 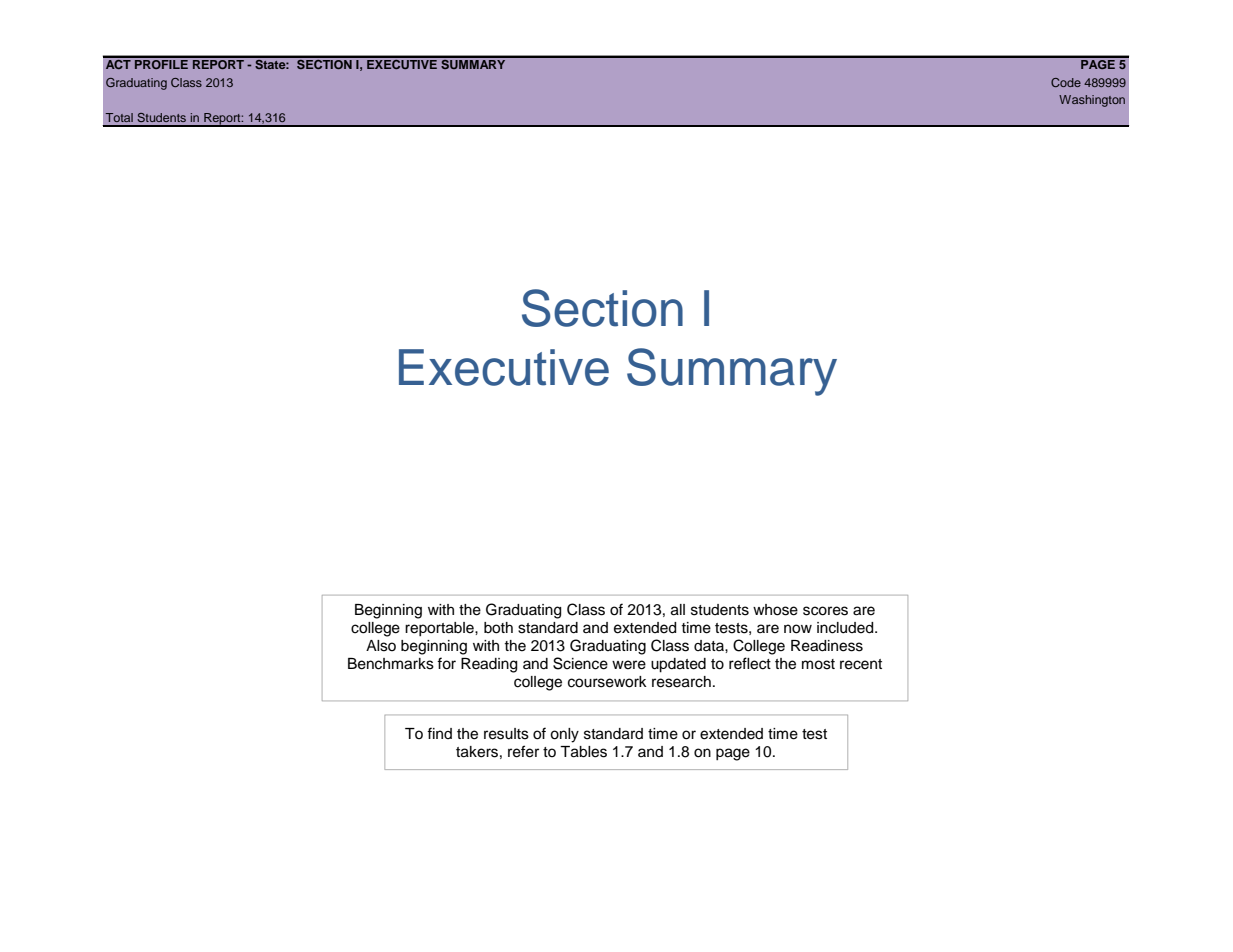 I want to click on Washington, so click(x=1092, y=101).
